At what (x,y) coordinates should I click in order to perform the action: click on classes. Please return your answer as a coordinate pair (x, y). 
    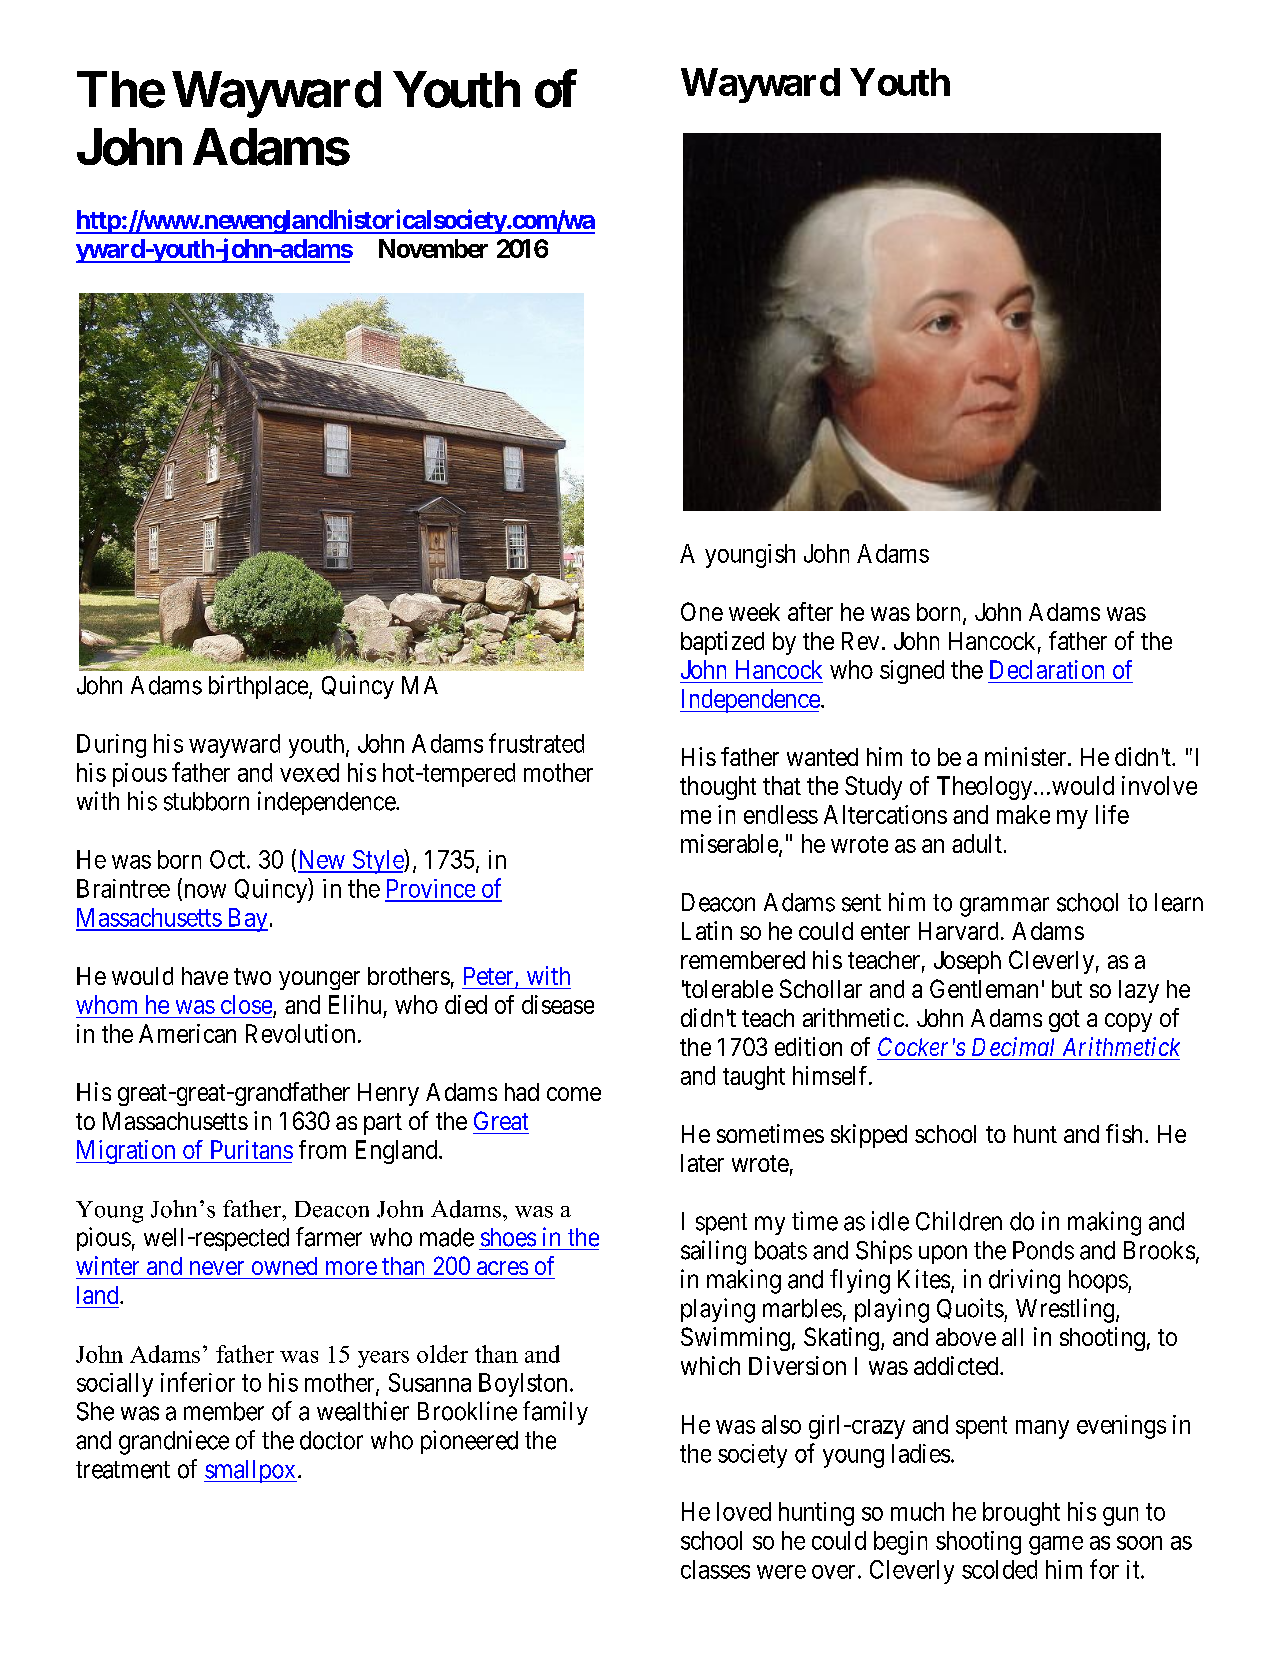
    Looking at the image, I should click on (715, 1569).
